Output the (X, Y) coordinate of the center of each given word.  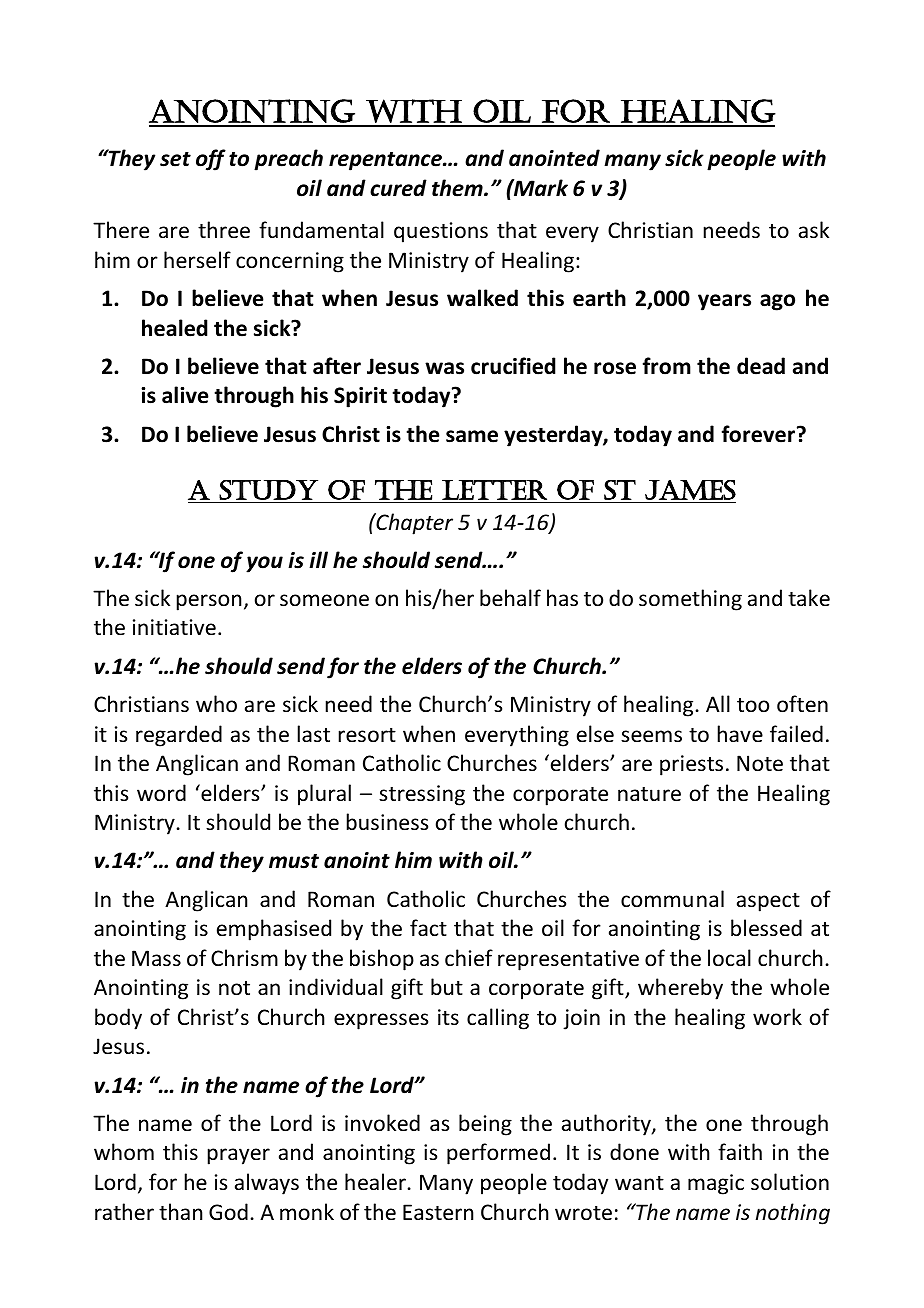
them (458, 188)
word (161, 793)
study (268, 490)
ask (814, 230)
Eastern (438, 1212)
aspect (768, 902)
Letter (494, 490)
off (211, 160)
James (690, 490)
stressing (422, 795)
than (180, 1211)
